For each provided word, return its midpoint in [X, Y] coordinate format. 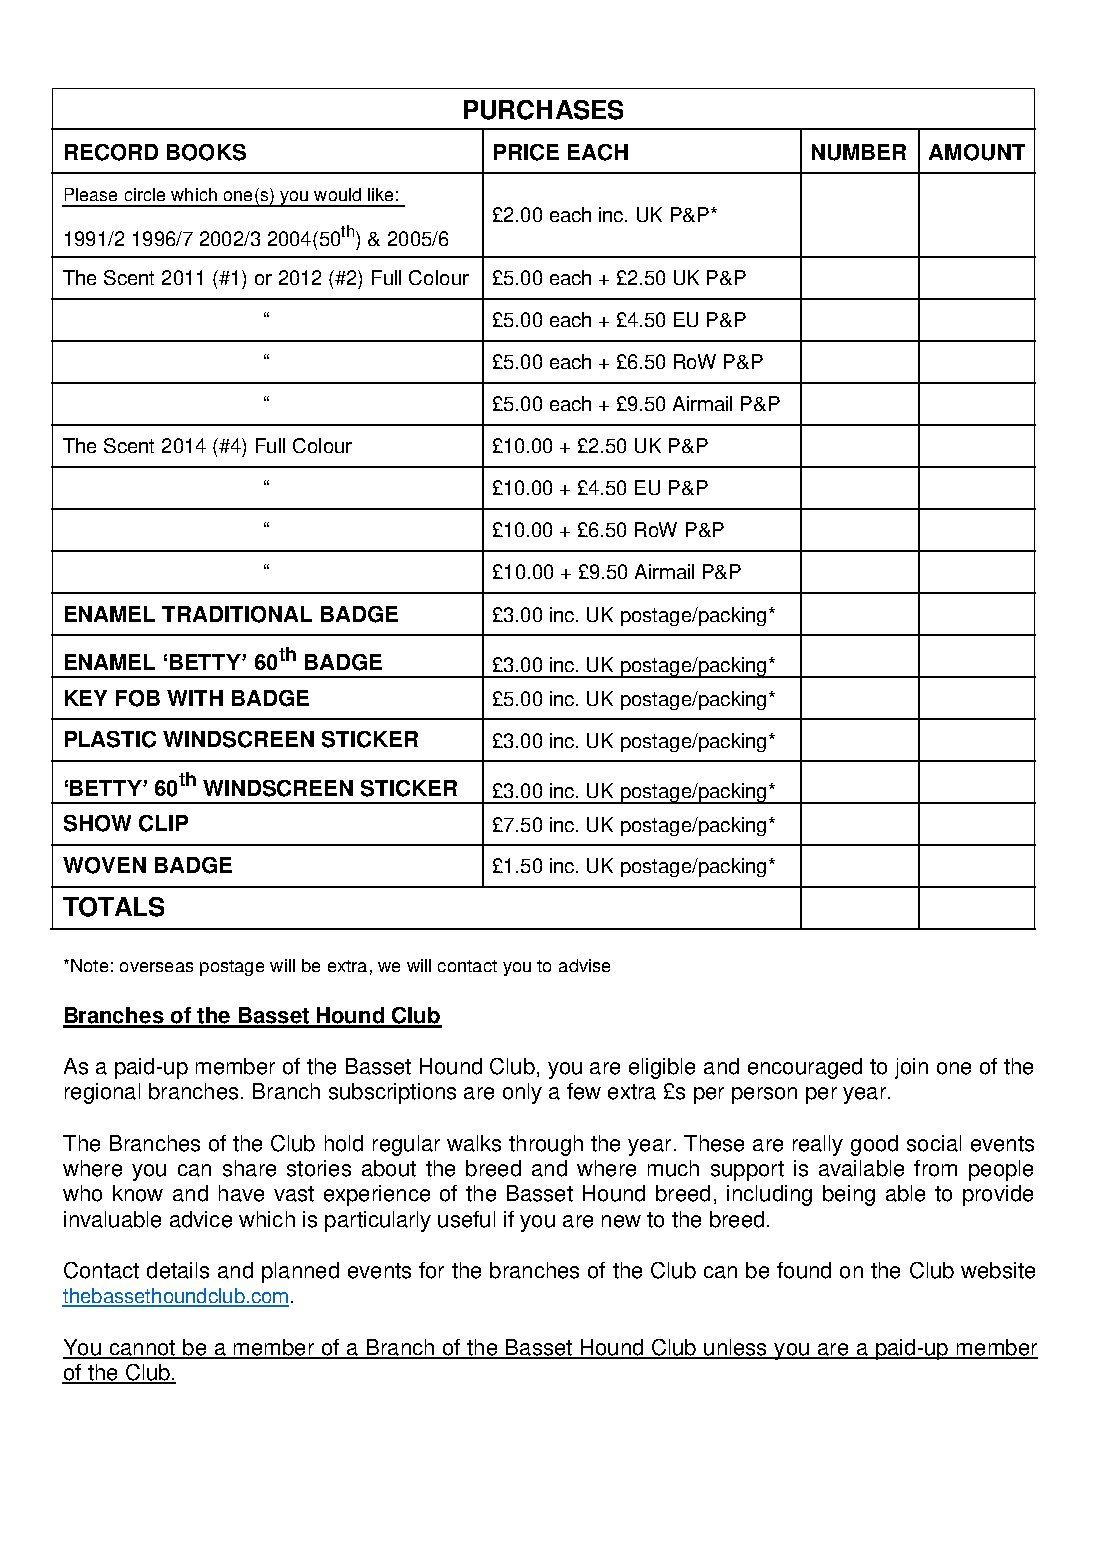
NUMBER [859, 152]
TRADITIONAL [237, 614]
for [431, 1270]
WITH [195, 698]
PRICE [526, 152]
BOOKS [206, 152]
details [178, 1270]
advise [584, 965]
